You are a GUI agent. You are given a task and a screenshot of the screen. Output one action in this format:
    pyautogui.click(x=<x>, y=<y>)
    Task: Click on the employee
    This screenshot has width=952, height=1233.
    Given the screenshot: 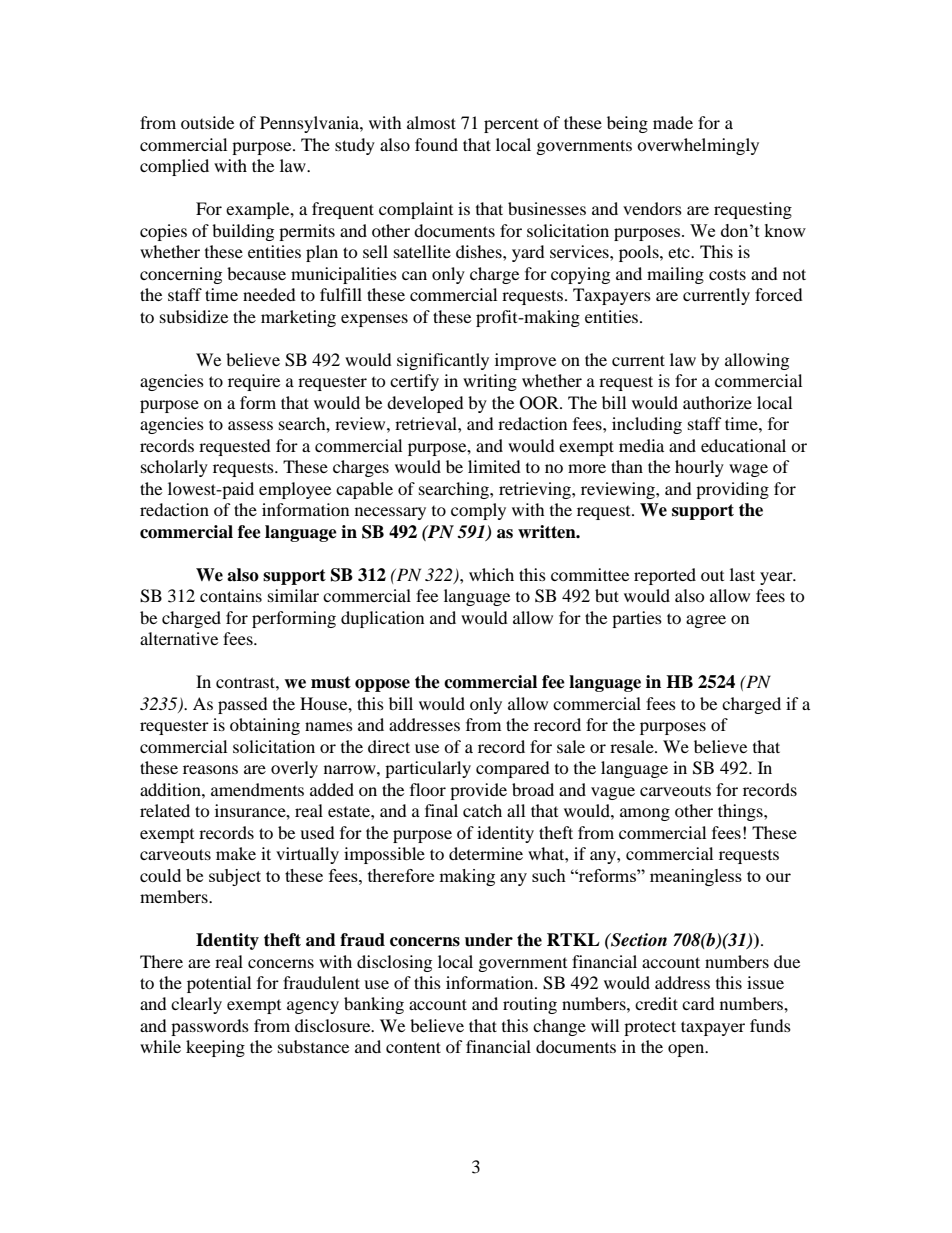 What is the action you would take?
    pyautogui.click(x=295, y=490)
